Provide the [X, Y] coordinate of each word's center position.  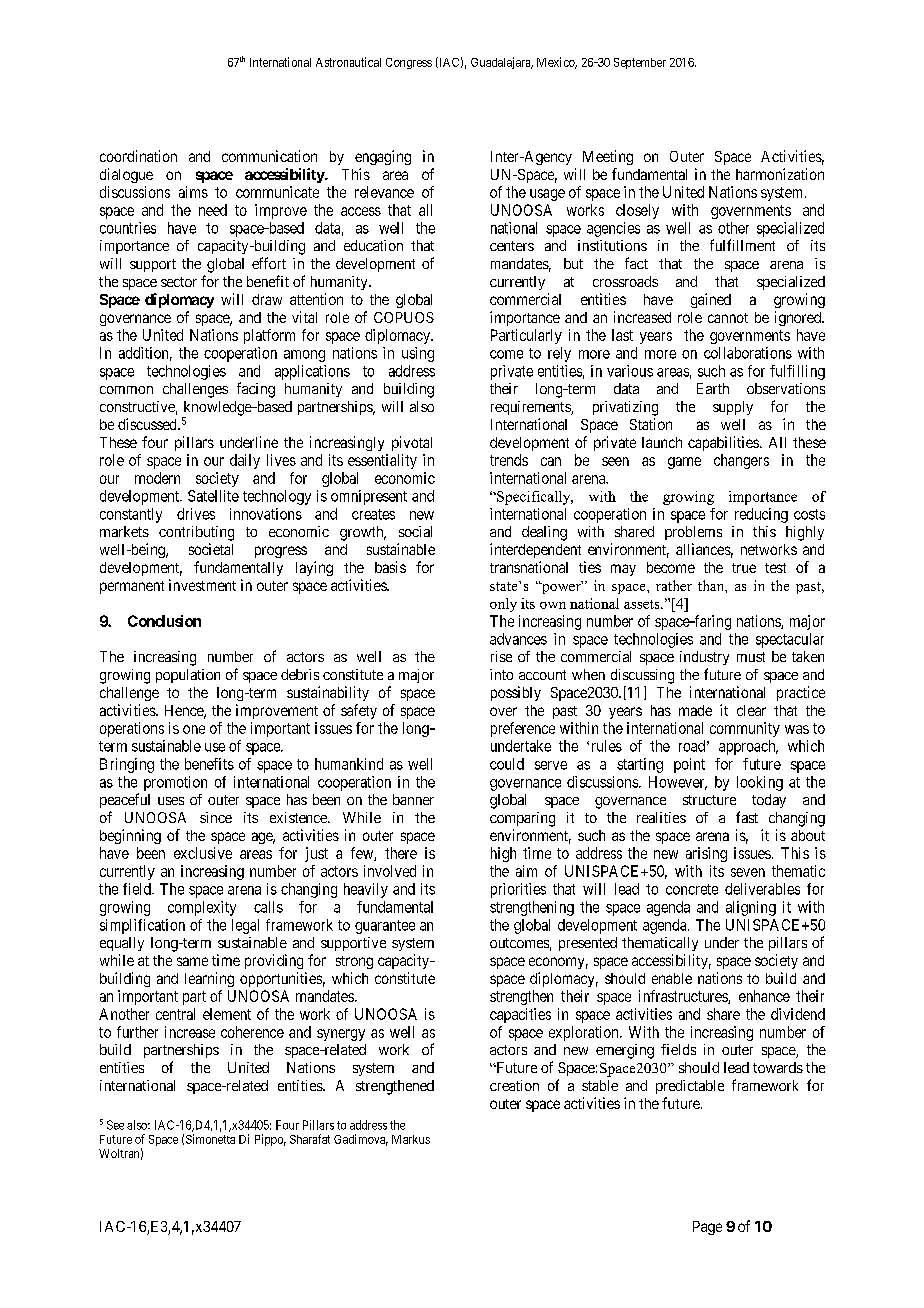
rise [501, 656]
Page [707, 1228]
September [640, 63]
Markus [411, 1139]
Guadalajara [502, 63]
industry [704, 658]
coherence [252, 1032]
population [188, 676]
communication [269, 156]
